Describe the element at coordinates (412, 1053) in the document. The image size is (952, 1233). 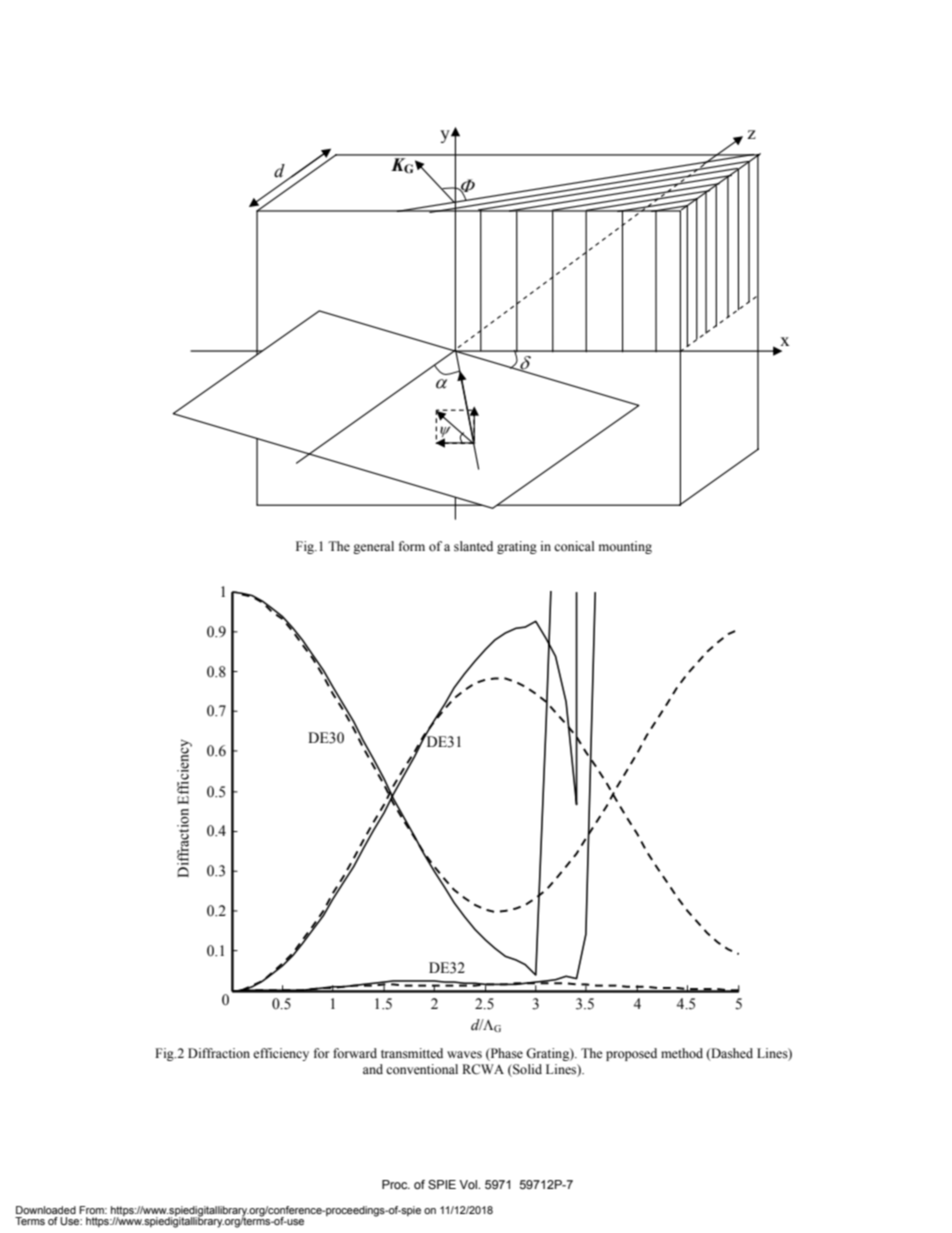
I see `transmitted` at that location.
